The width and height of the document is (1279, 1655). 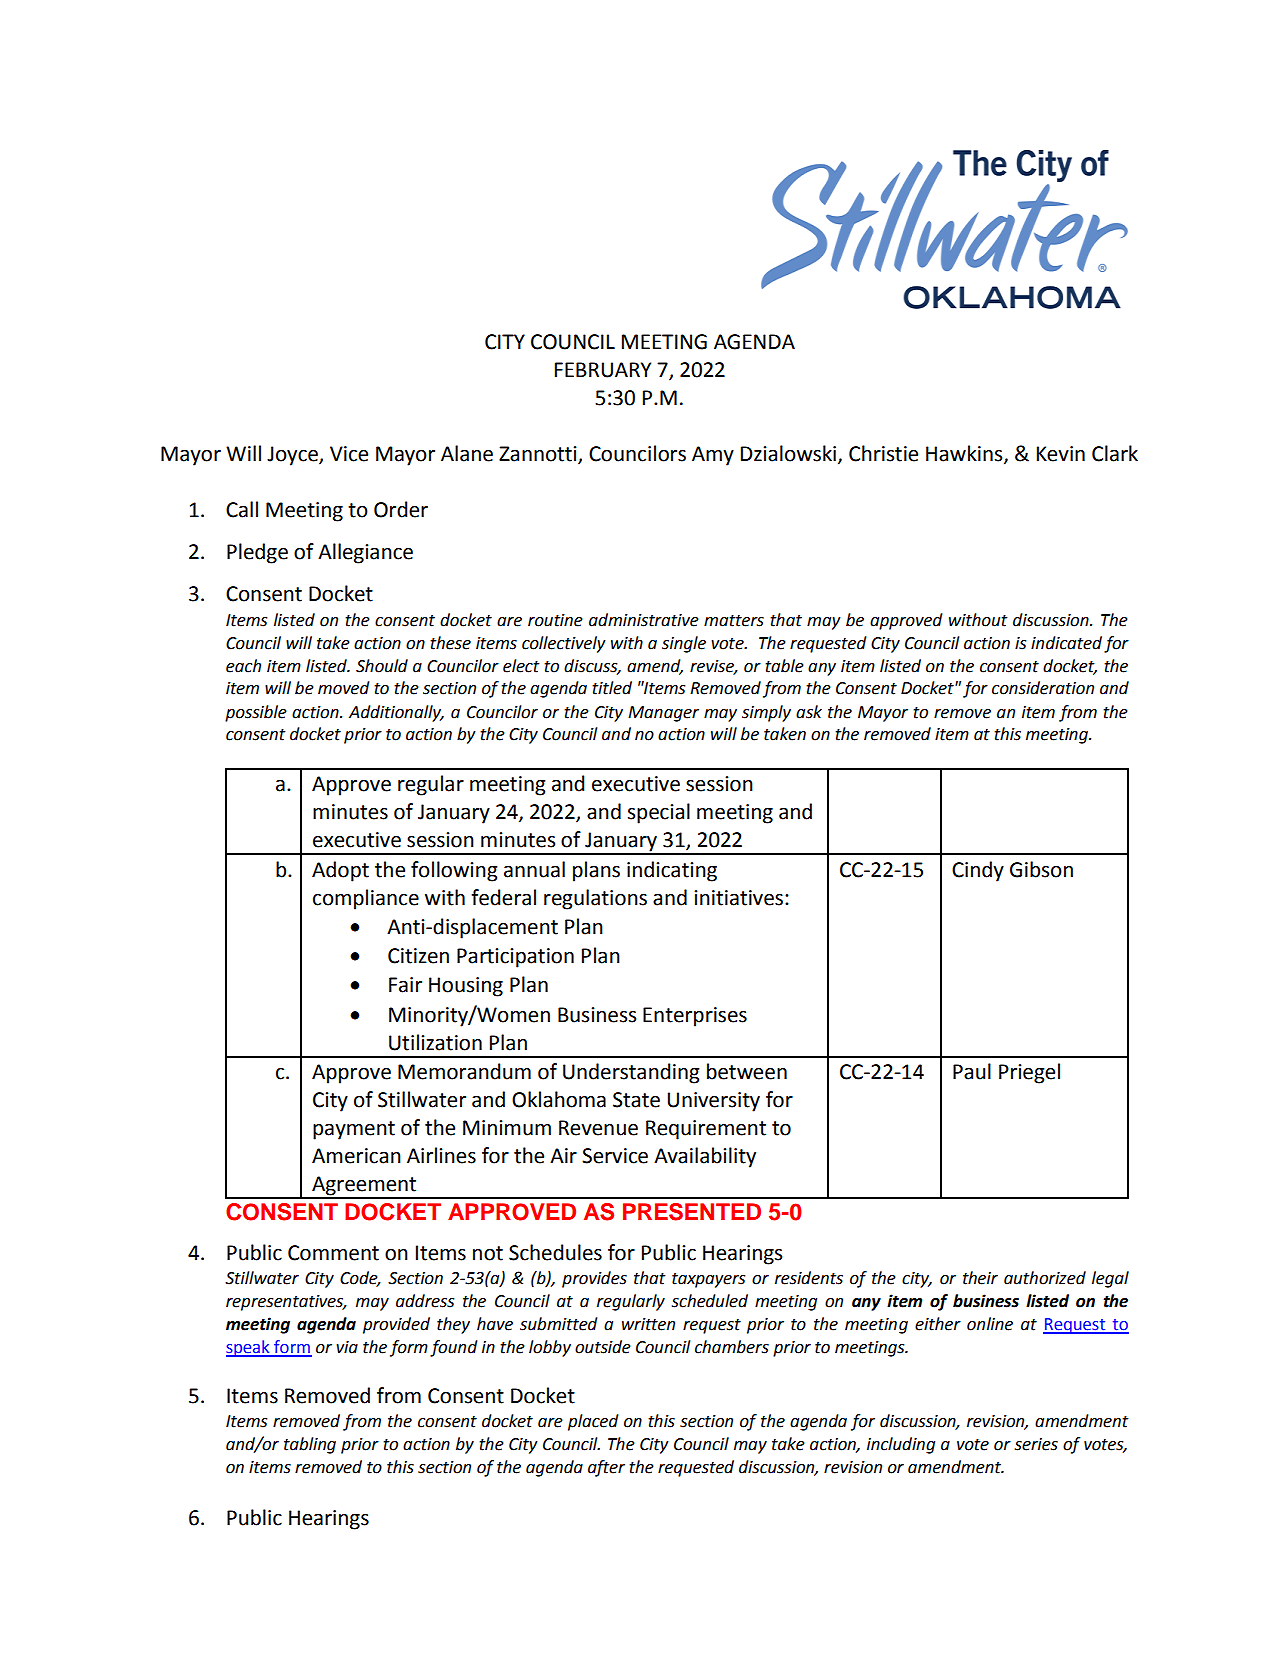 I want to click on Additionally, so click(x=396, y=713).
